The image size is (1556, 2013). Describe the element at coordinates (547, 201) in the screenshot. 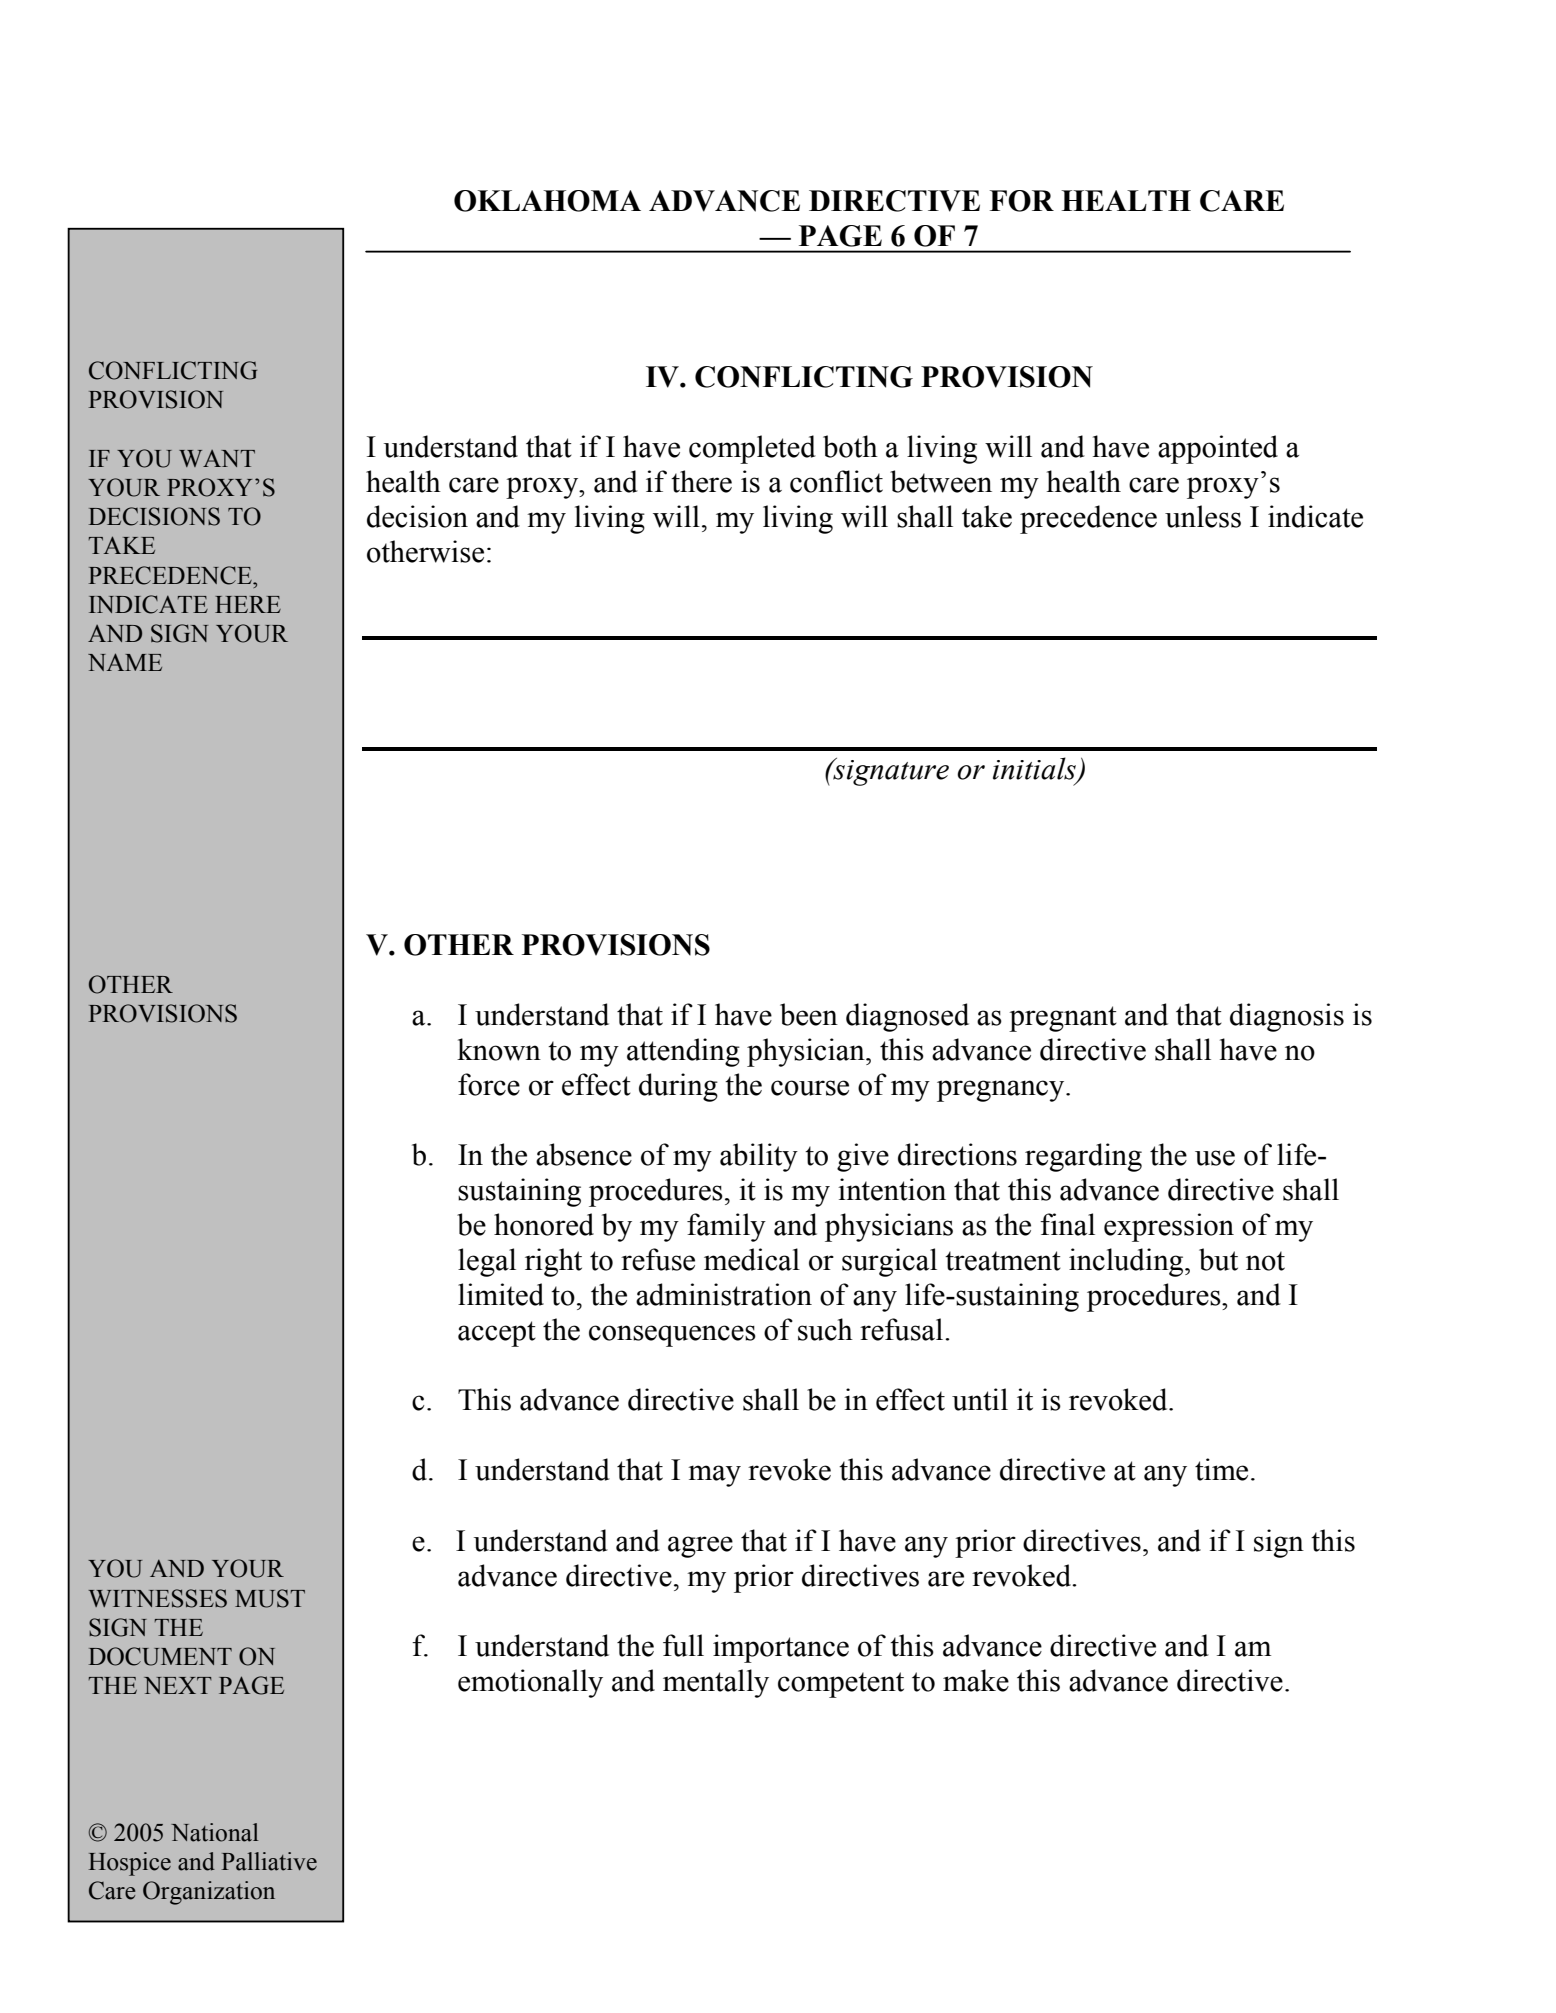

I see `OKLAHOMA` at that location.
